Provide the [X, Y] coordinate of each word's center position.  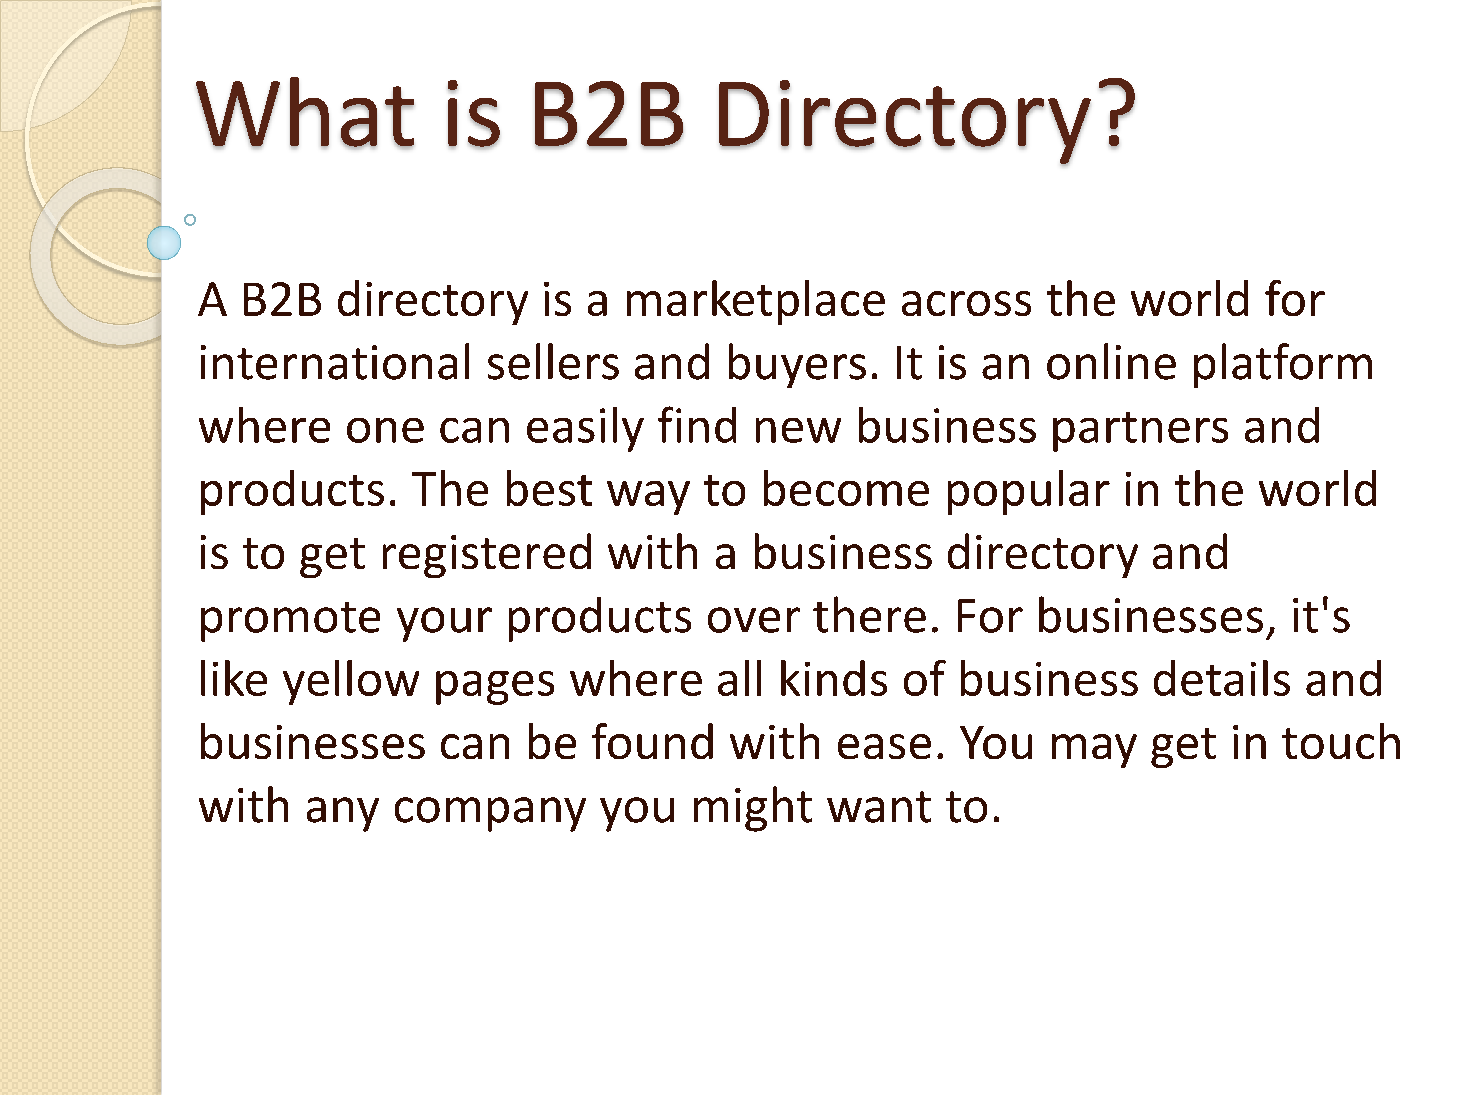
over [754, 620]
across [966, 303]
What [305, 113]
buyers [797, 365]
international [335, 361]
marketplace [756, 302]
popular [1029, 492]
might [753, 809]
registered [487, 555]
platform [1283, 365]
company [490, 814]
